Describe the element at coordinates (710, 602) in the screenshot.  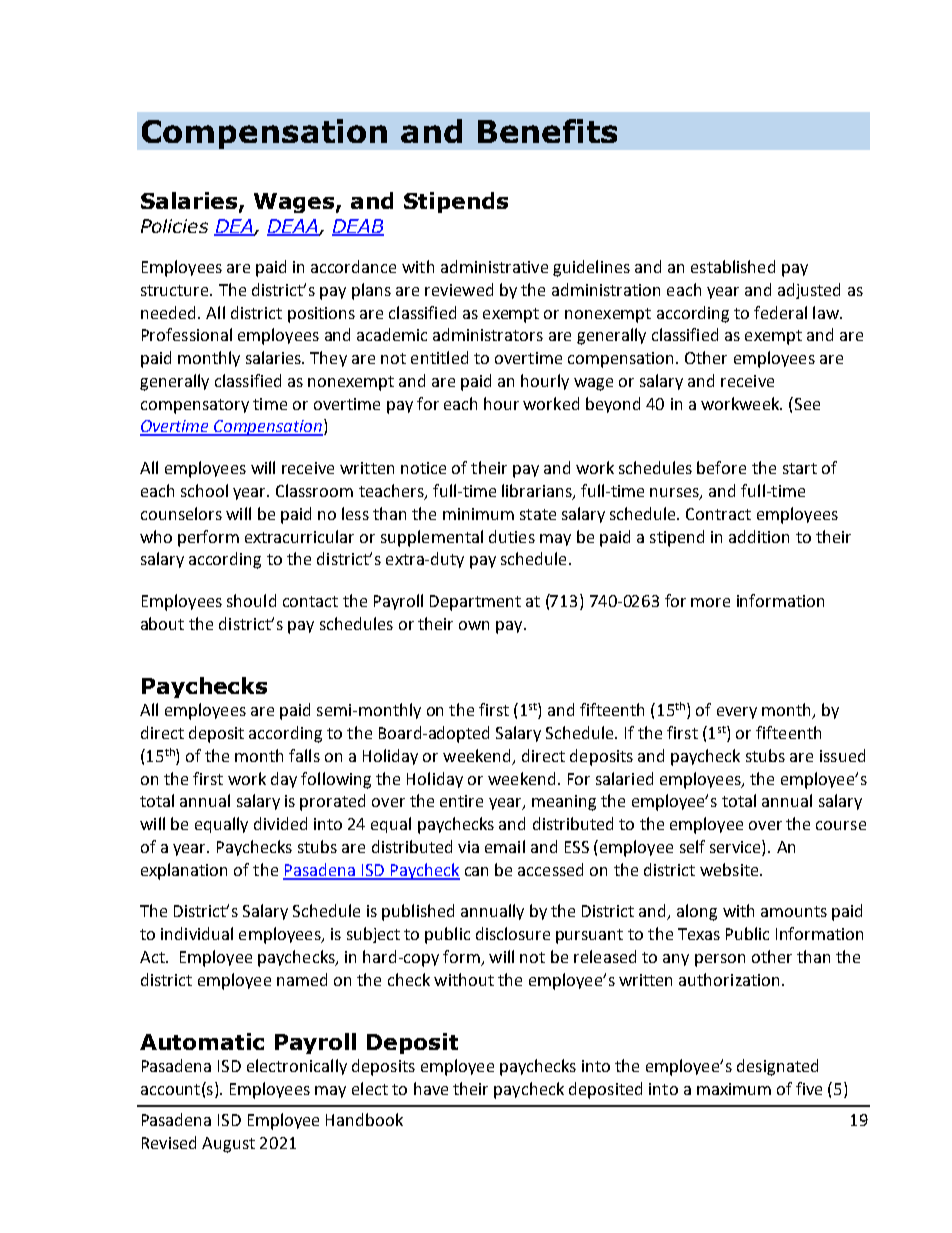
I see `more` at that location.
